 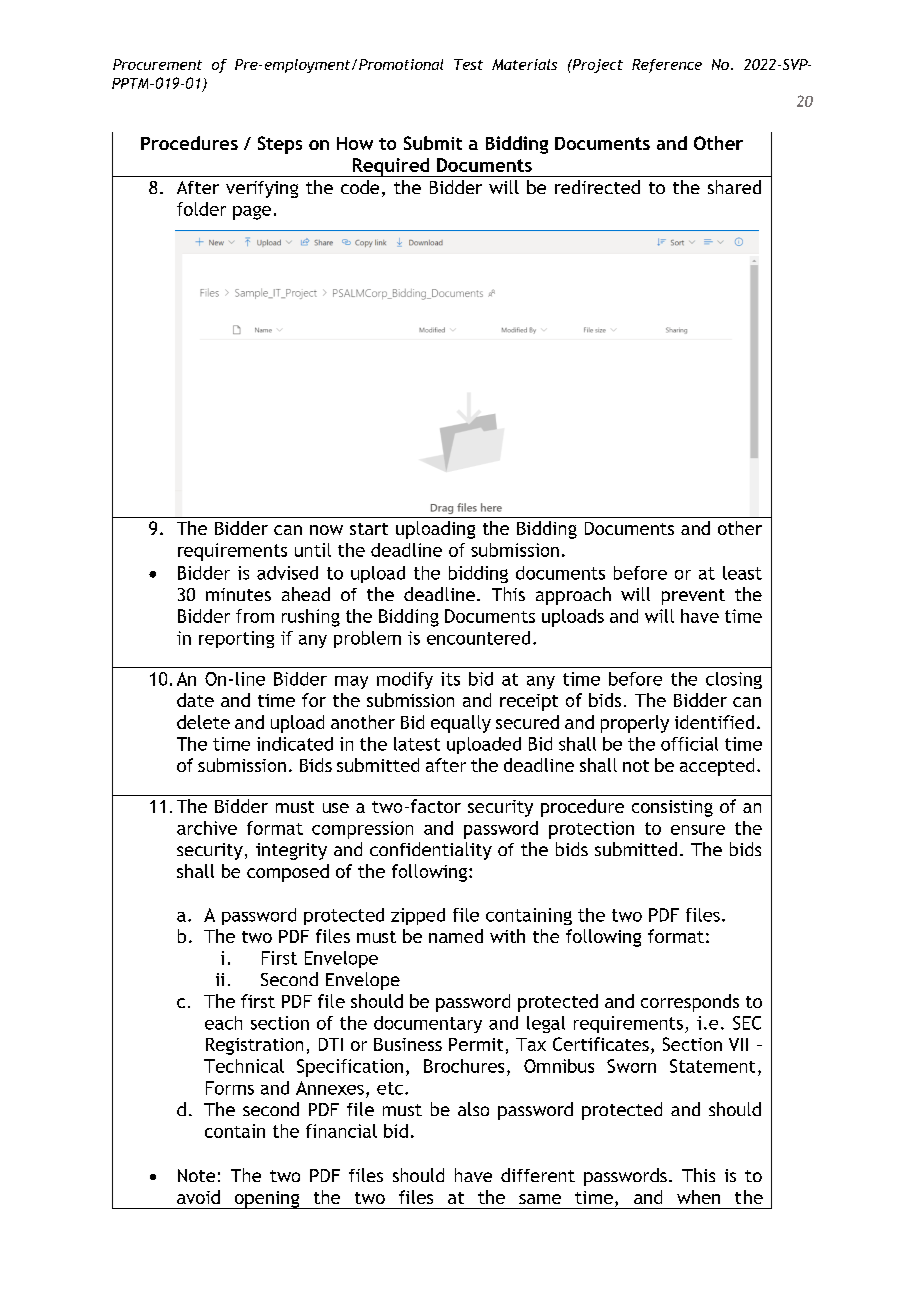 What do you see at coordinates (223, 1023) in the page?
I see `each` at bounding box center [223, 1023].
